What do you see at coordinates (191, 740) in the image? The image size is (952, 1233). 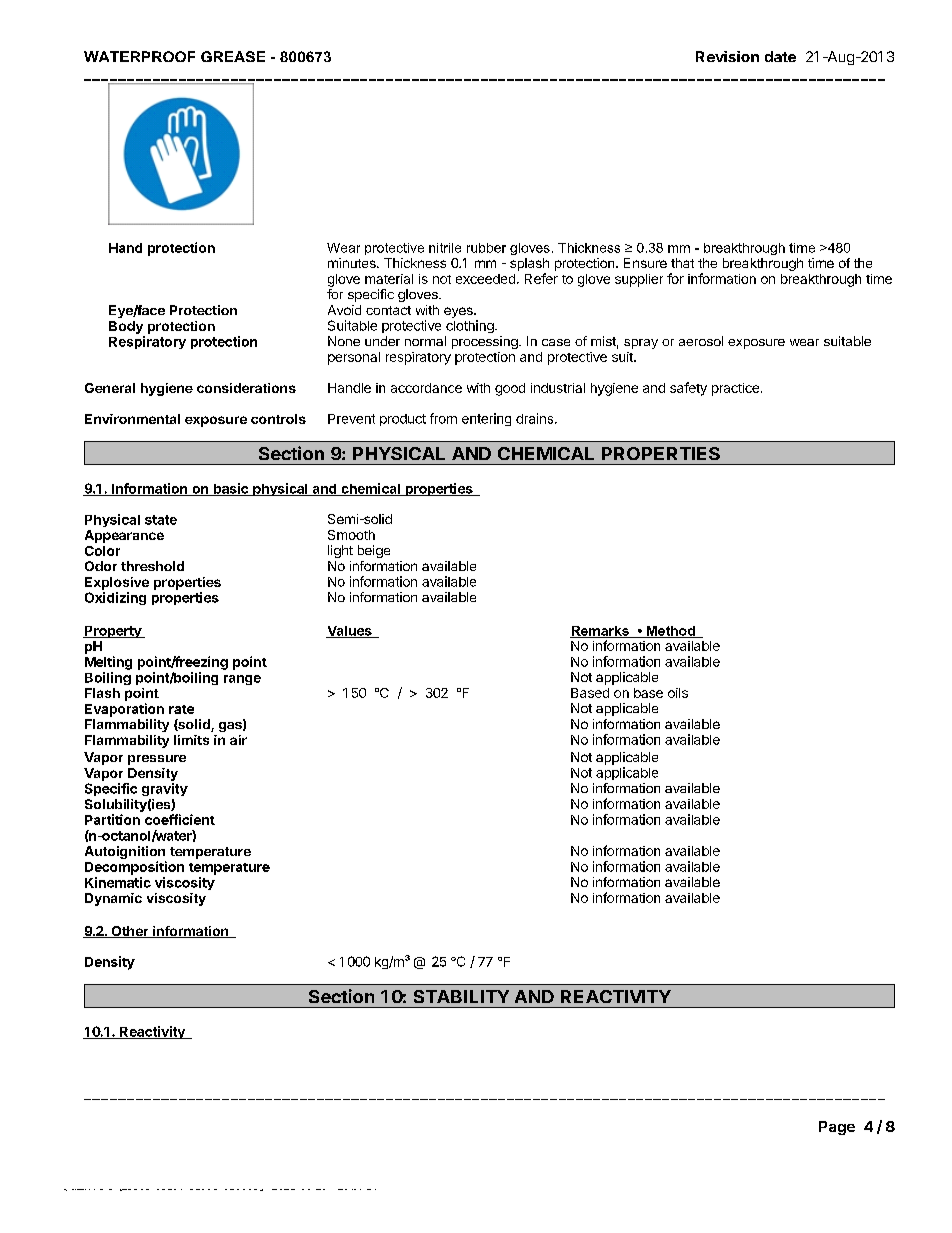 I see `limits` at bounding box center [191, 740].
